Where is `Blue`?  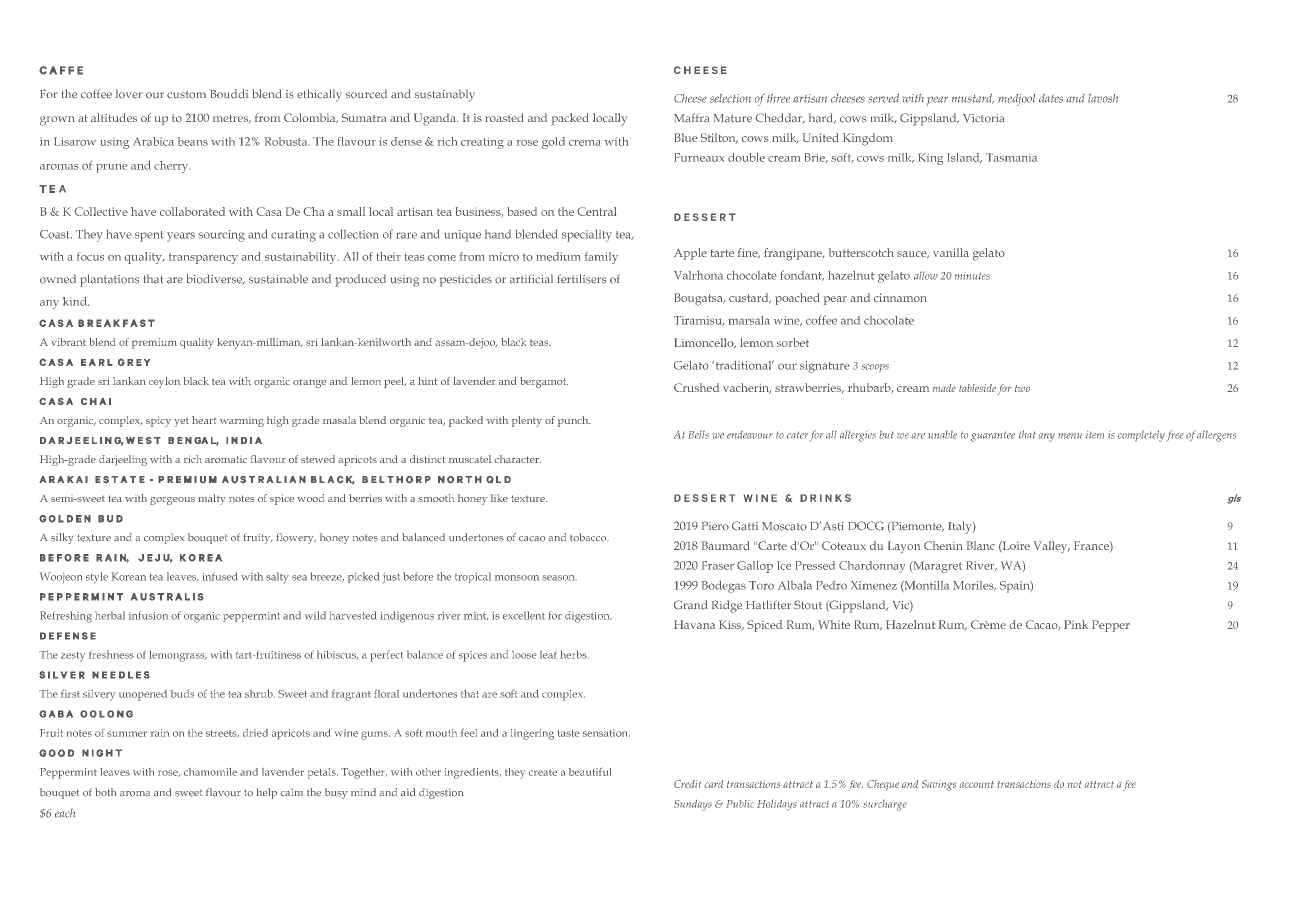 Blue is located at coordinates (686, 137).
